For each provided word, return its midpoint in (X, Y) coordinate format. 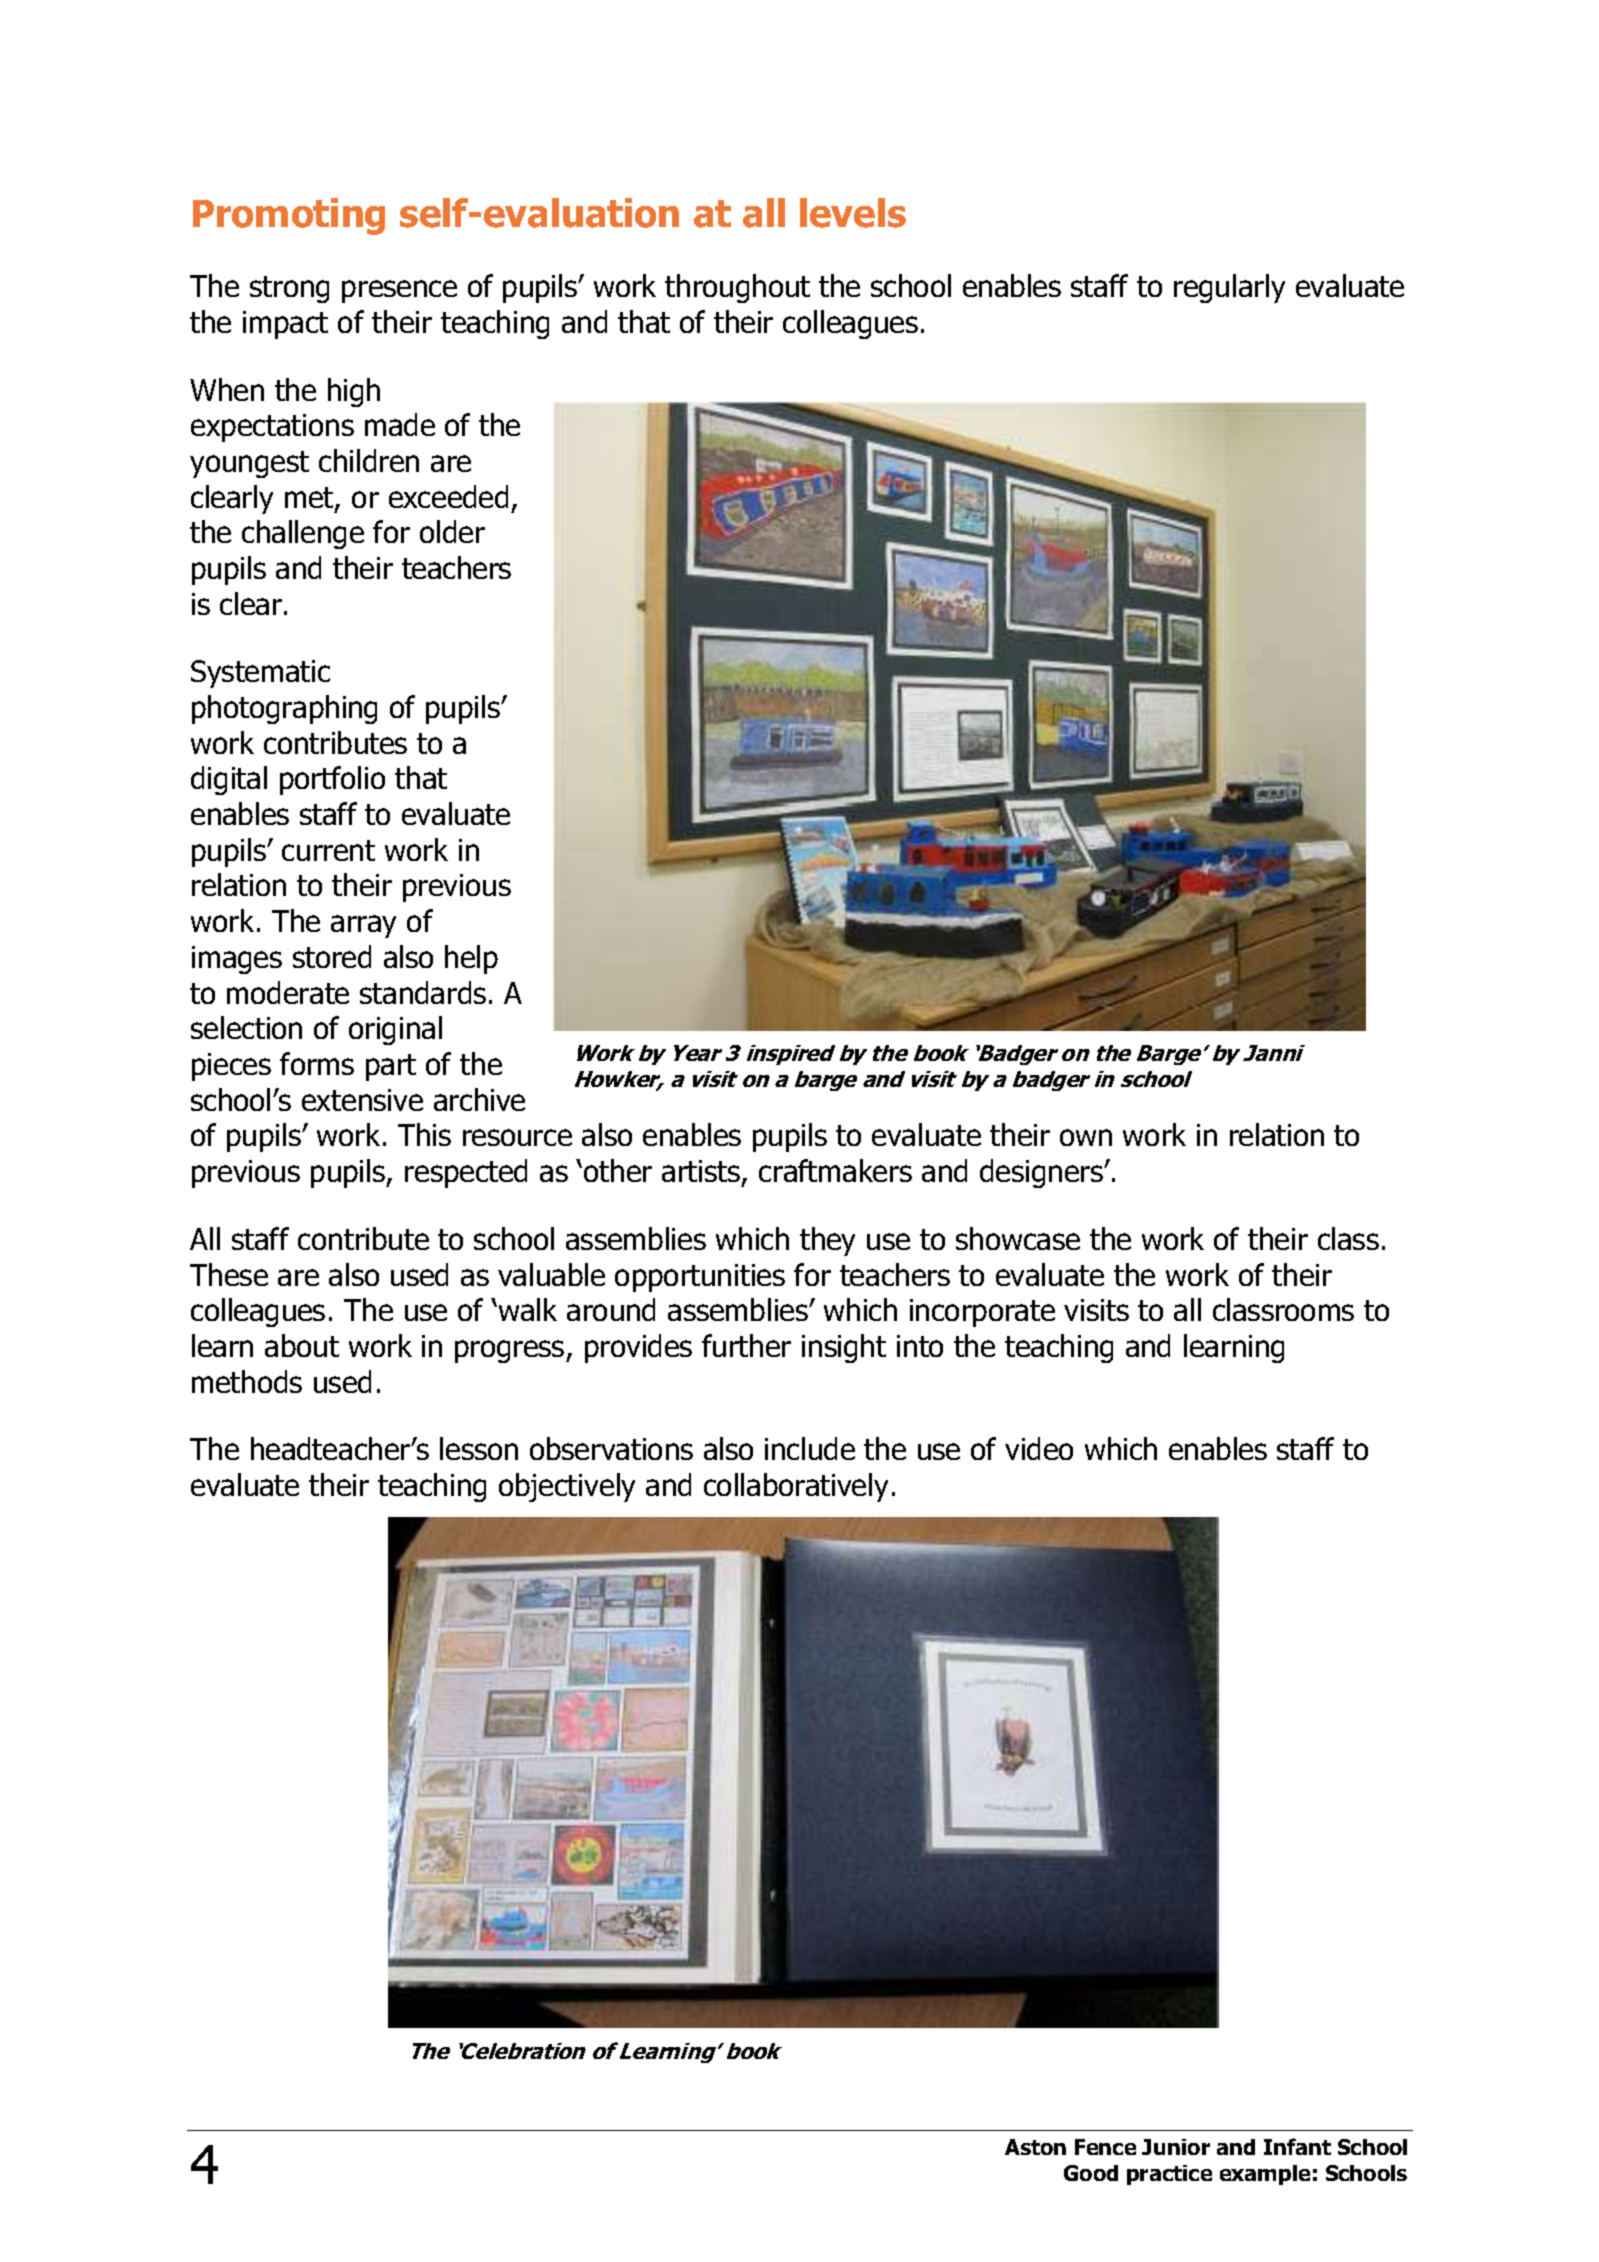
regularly (1229, 288)
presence (399, 291)
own (1086, 1137)
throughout (737, 288)
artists (702, 1172)
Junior (1176, 2147)
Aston (1035, 2147)
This (424, 1134)
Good (1091, 2173)
